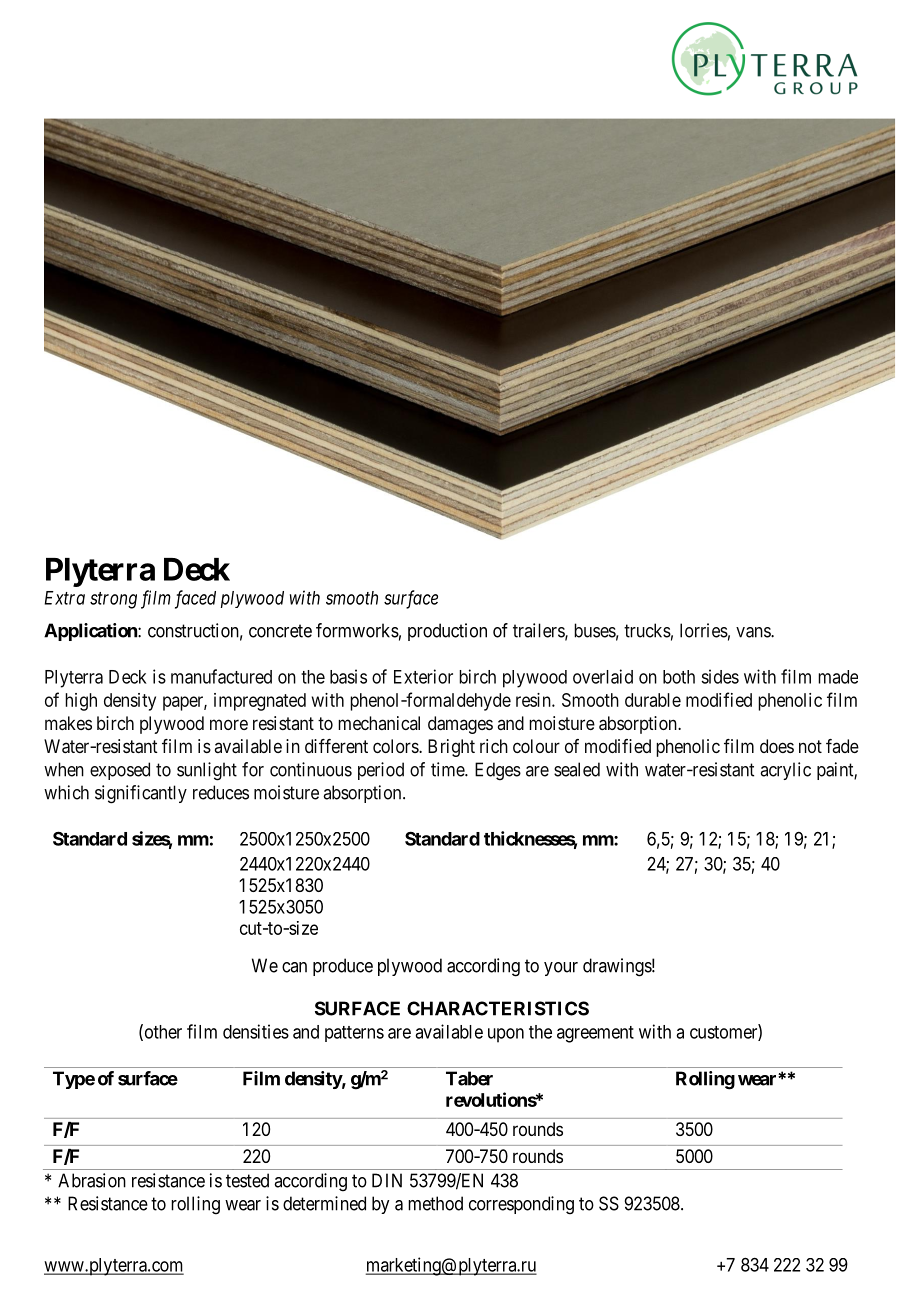  What do you see at coordinates (561, 969) in the image?
I see `your` at bounding box center [561, 969].
